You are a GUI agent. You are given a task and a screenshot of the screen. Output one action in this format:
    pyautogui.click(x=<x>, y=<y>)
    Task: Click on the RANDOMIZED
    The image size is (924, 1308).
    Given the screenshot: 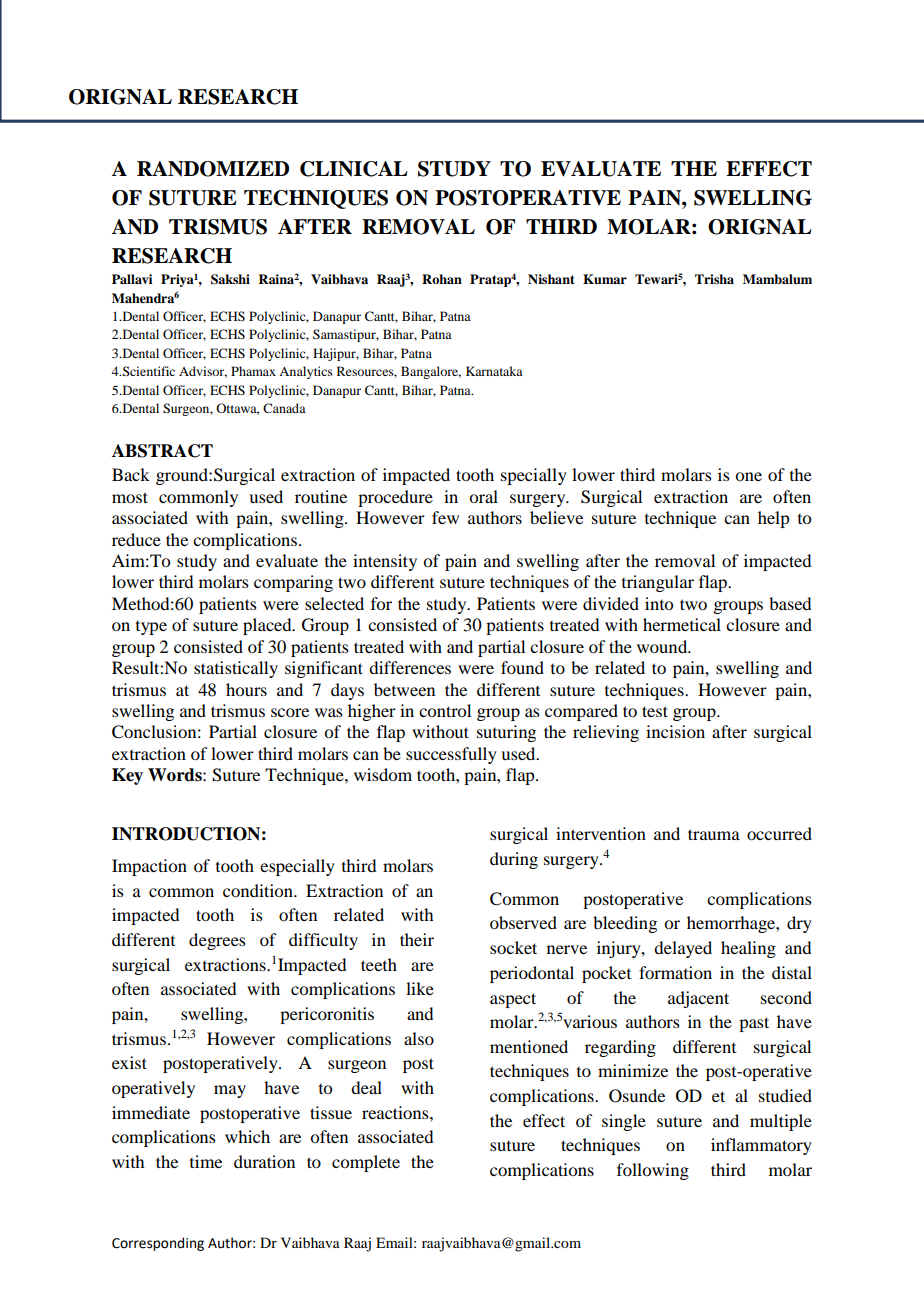 What is the action you would take?
    pyautogui.click(x=213, y=169)
